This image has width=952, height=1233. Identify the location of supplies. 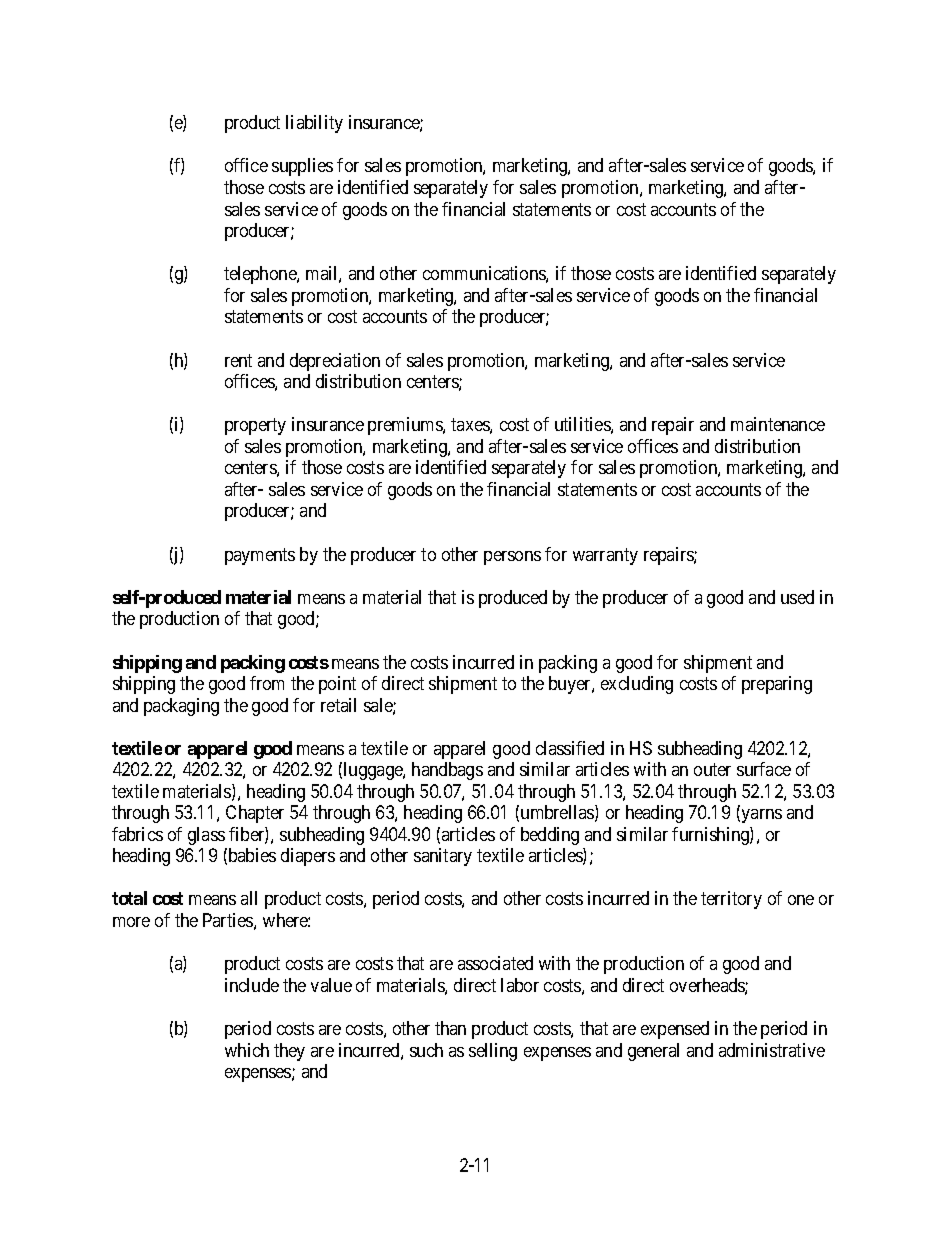
(302, 167).
